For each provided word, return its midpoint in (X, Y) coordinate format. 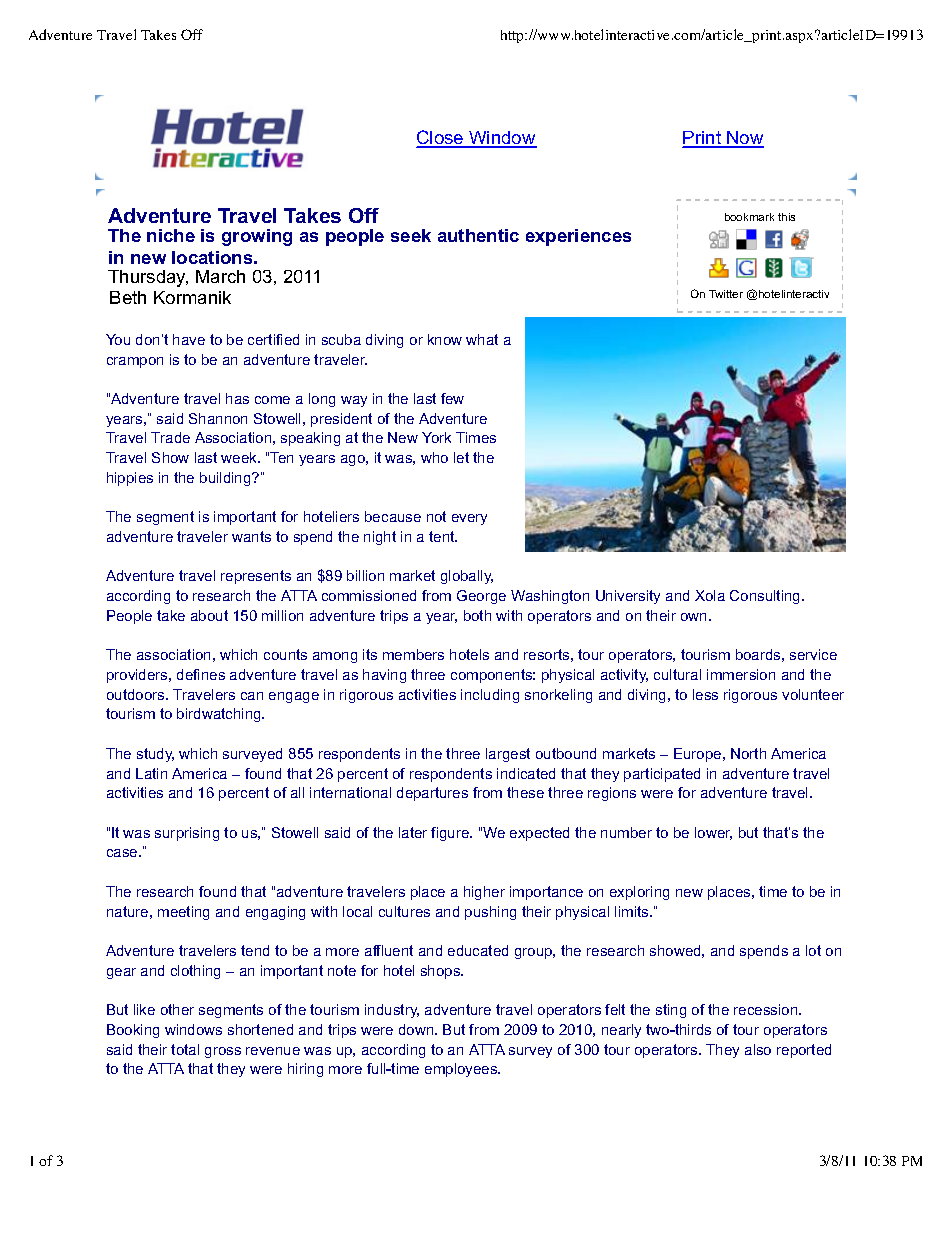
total (185, 1049)
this (786, 217)
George (481, 597)
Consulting (766, 597)
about (209, 615)
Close (441, 138)
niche (171, 235)
